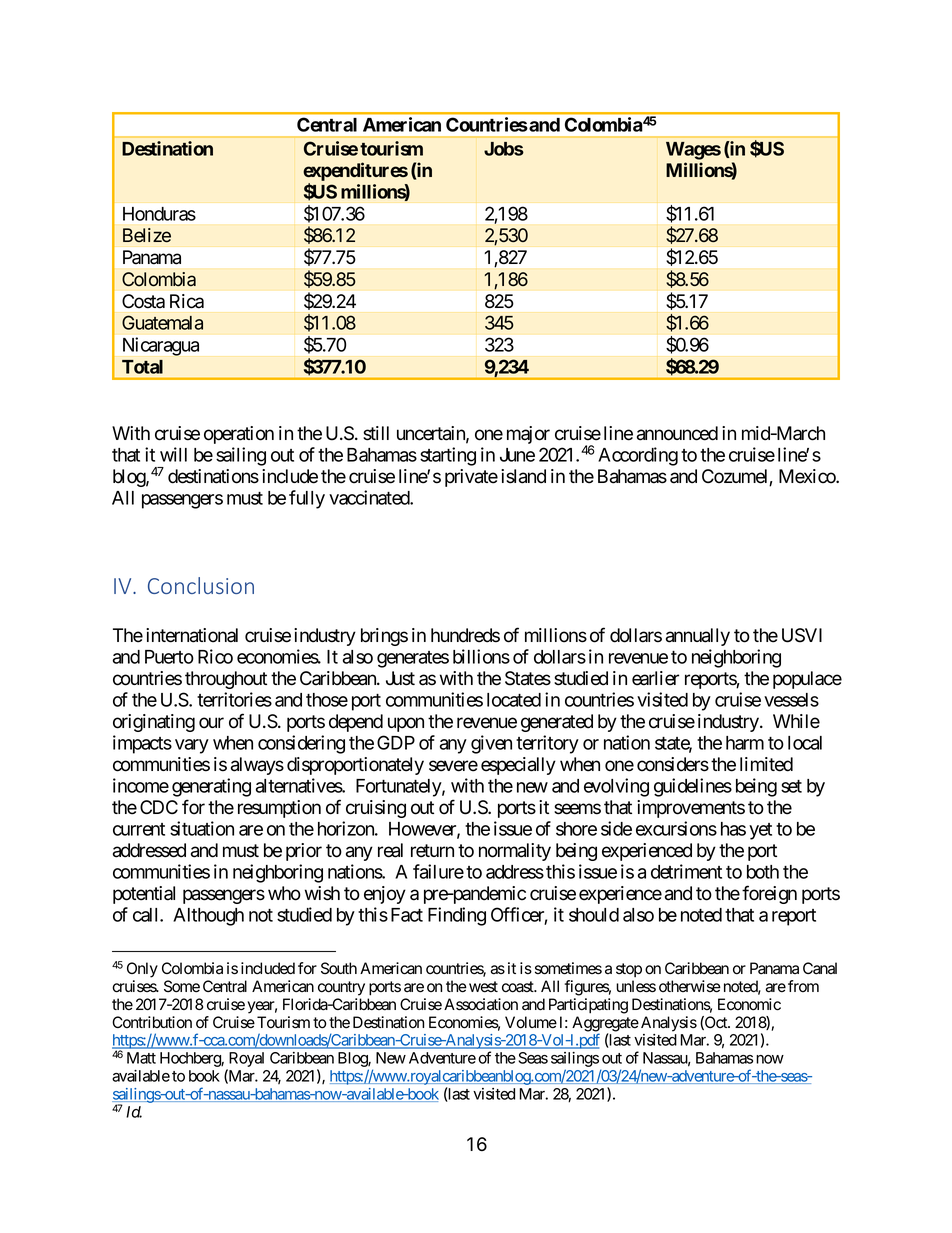  Describe the element at coordinates (515, 852) in the screenshot. I see `normality` at that location.
